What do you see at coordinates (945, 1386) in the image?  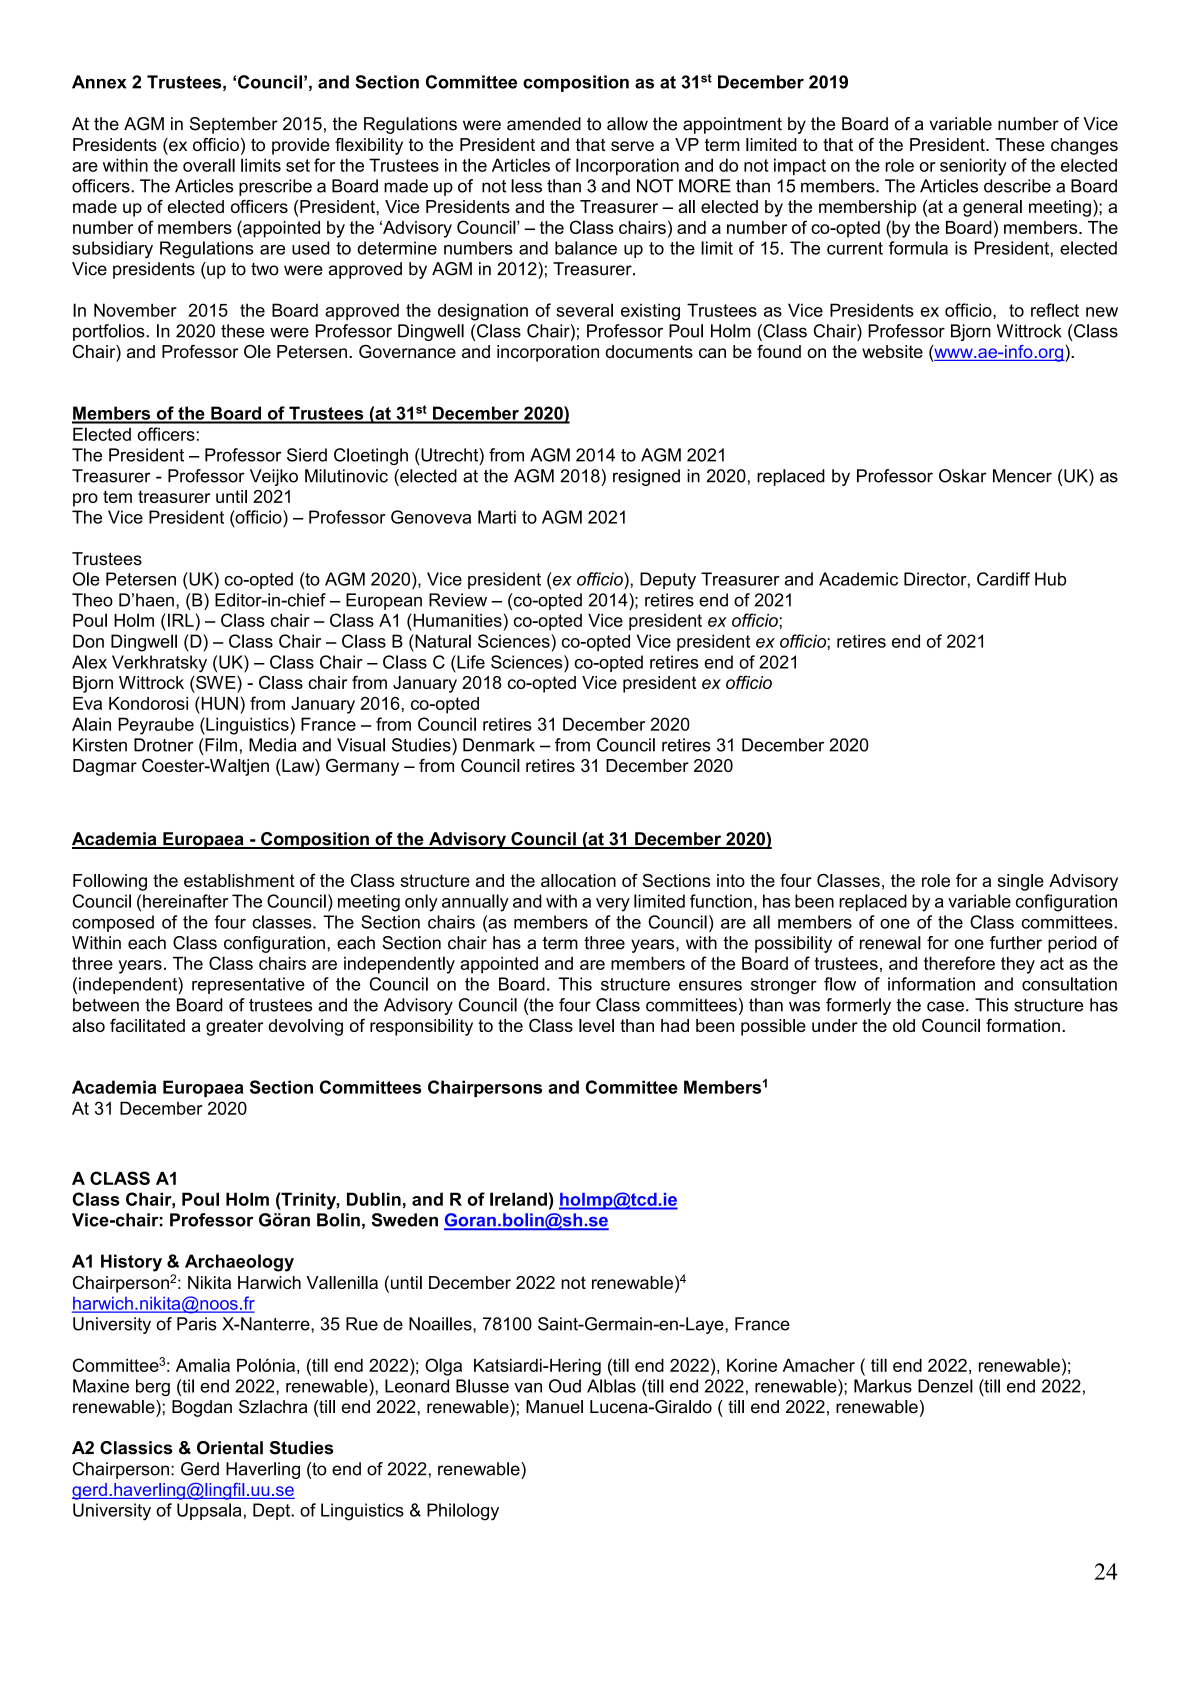 I see `Denzel` at bounding box center [945, 1386].
